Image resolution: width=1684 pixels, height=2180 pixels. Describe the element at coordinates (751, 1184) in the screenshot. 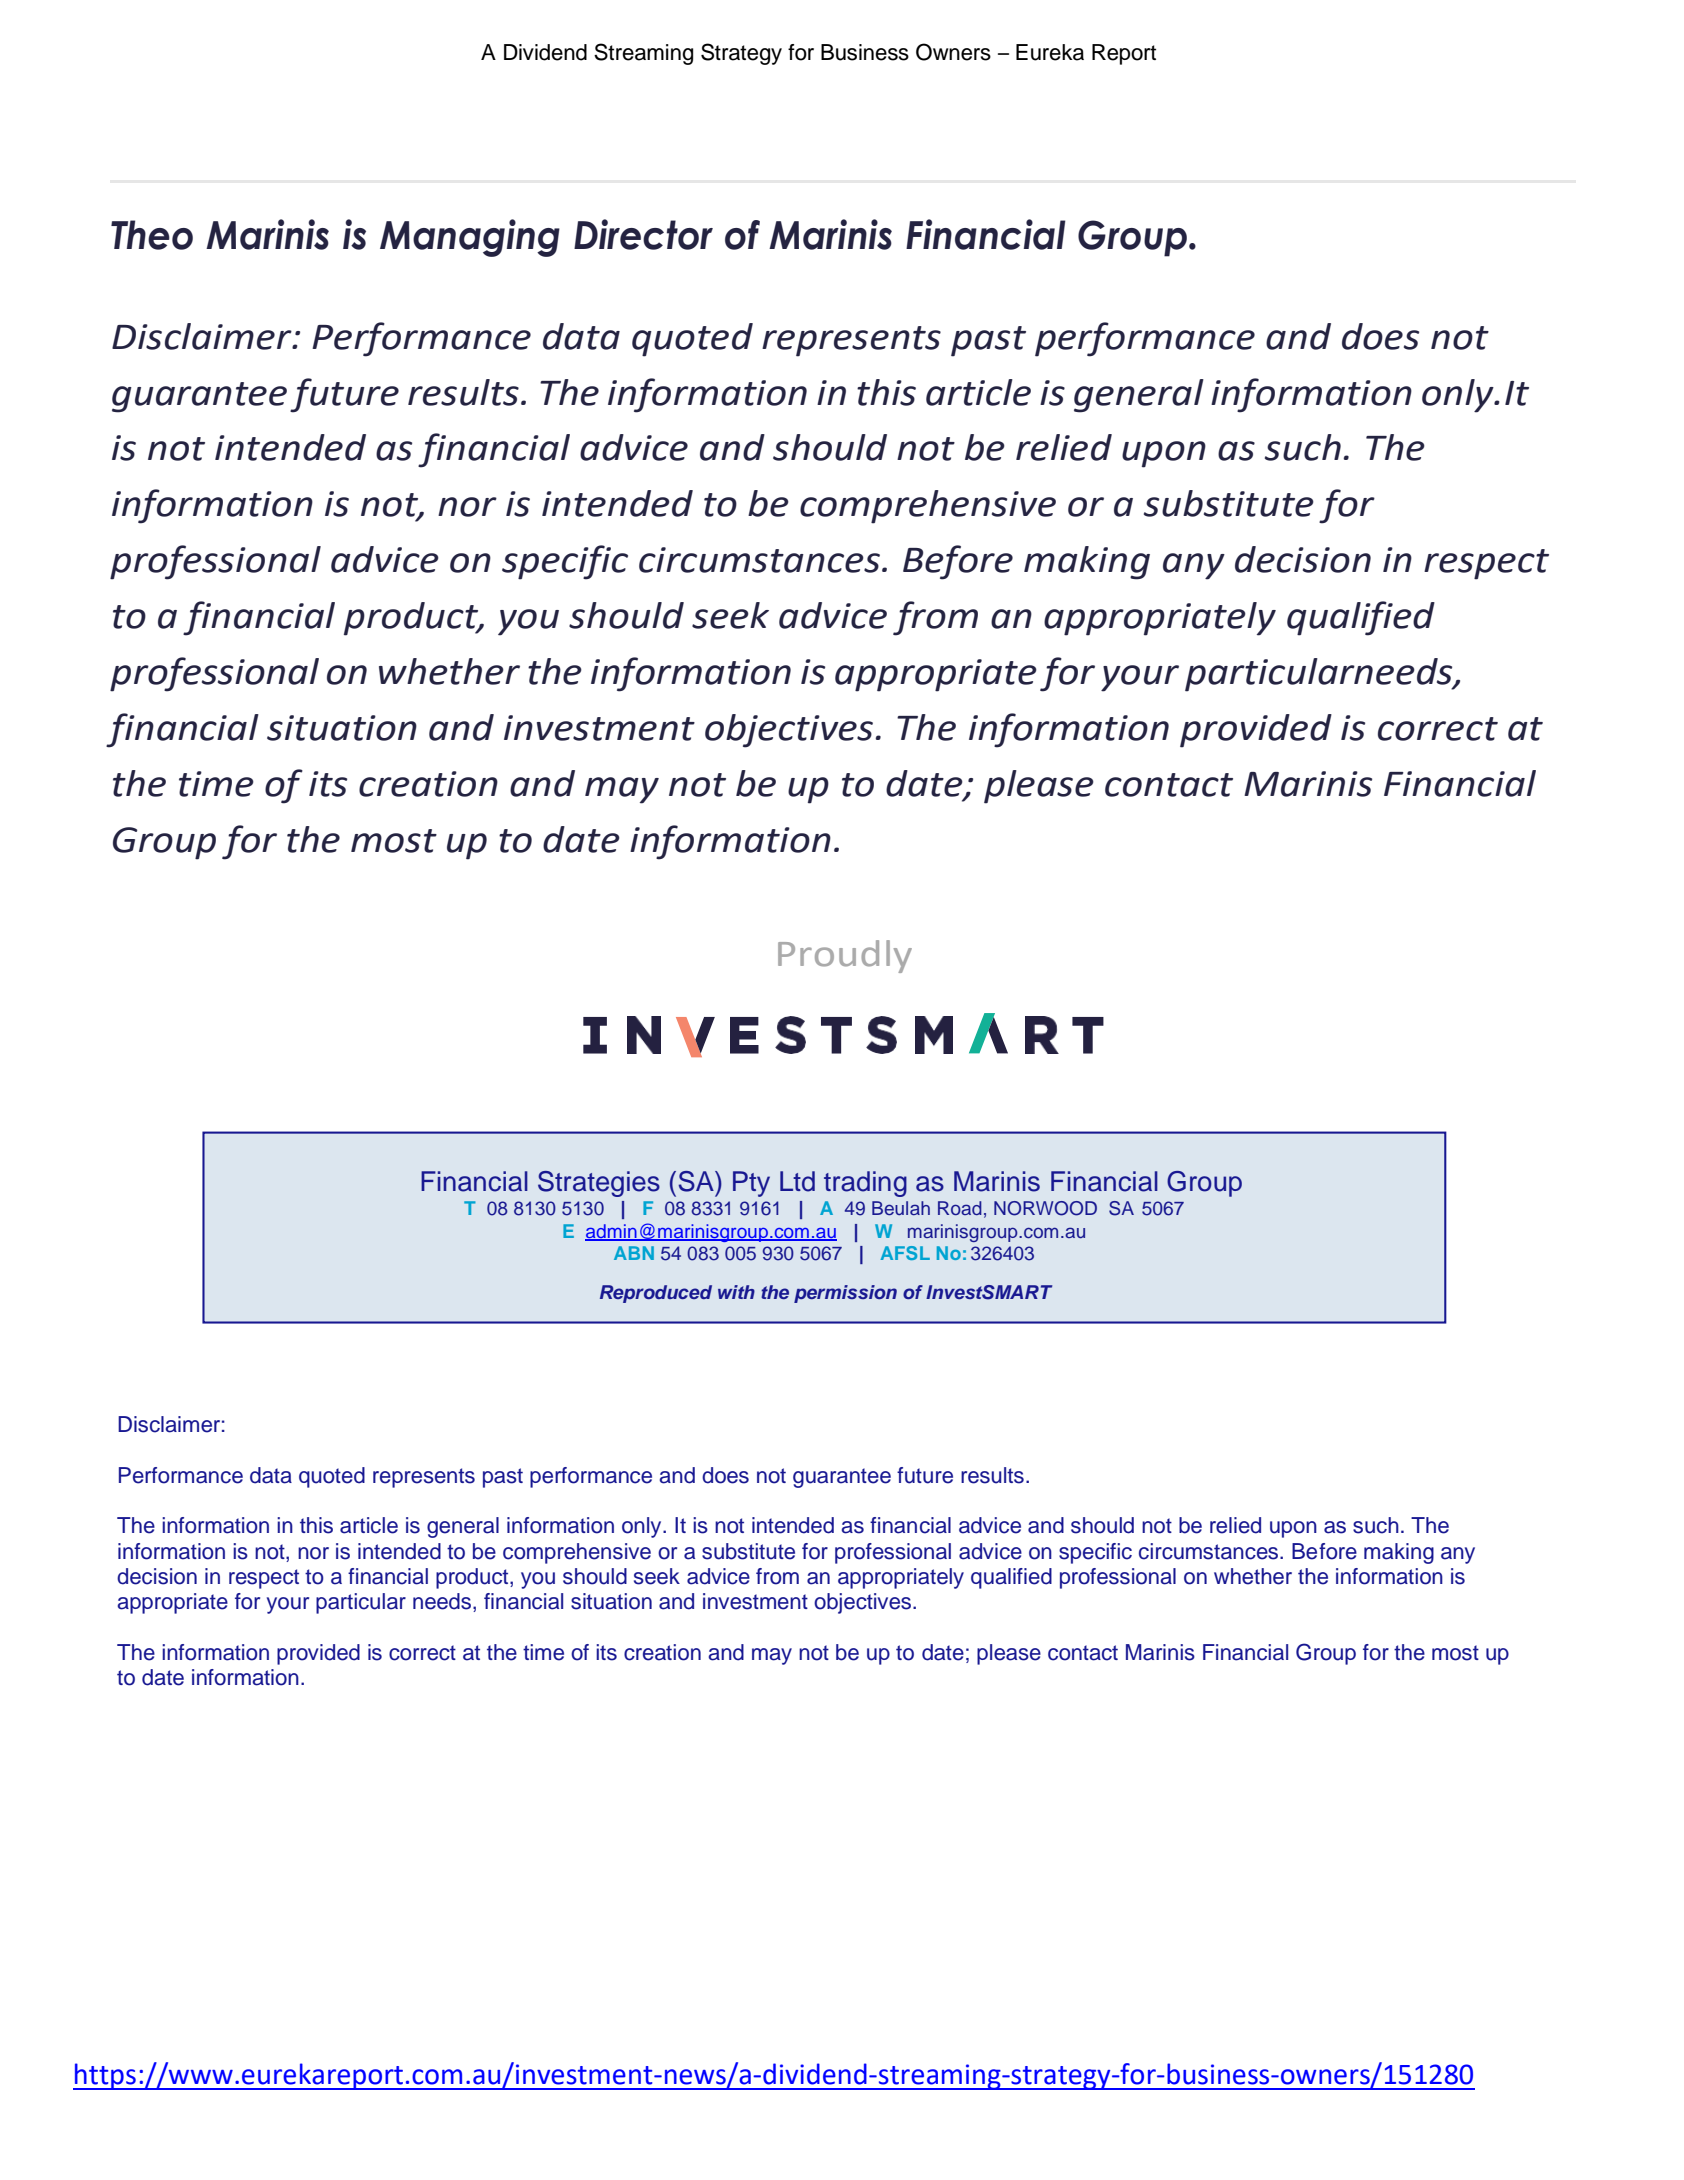

I see `Pty` at that location.
